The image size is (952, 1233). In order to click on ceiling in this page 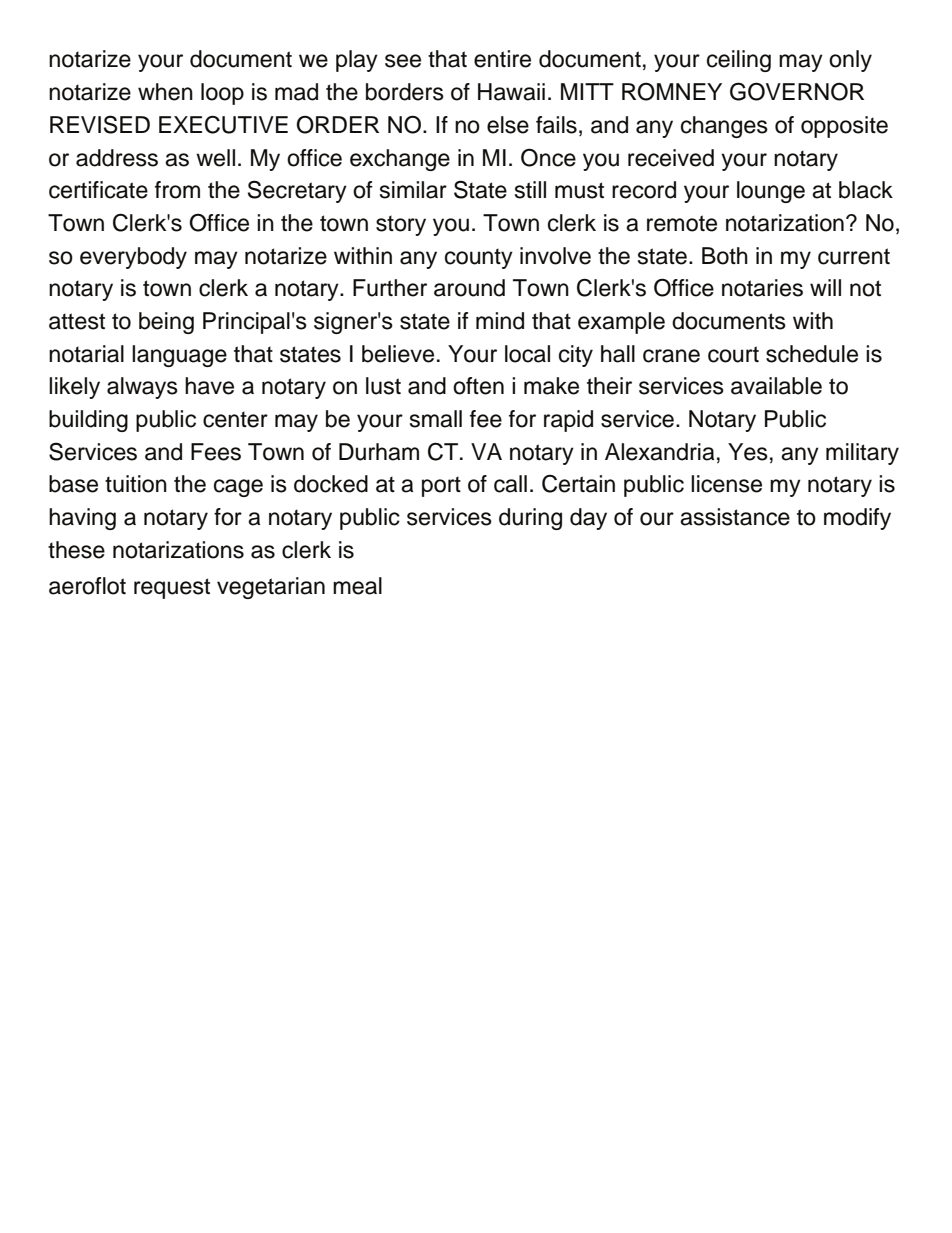, I will do `click(739, 61)`.
